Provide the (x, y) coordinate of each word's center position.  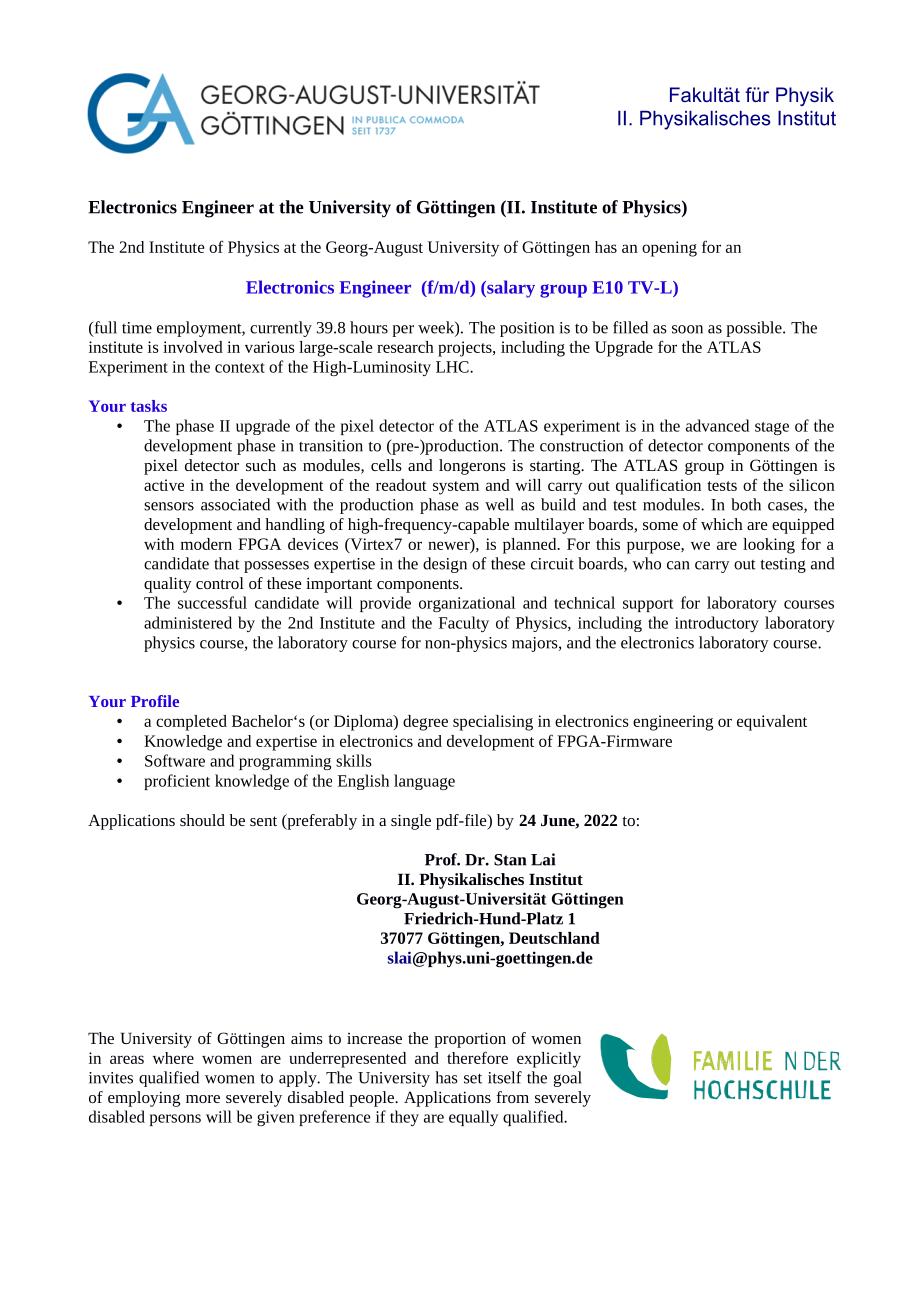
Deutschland (554, 938)
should (202, 820)
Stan (510, 860)
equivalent (772, 723)
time (137, 328)
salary (510, 289)
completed (191, 723)
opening (669, 249)
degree (425, 723)
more (203, 1099)
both (746, 504)
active (164, 485)
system (456, 488)
